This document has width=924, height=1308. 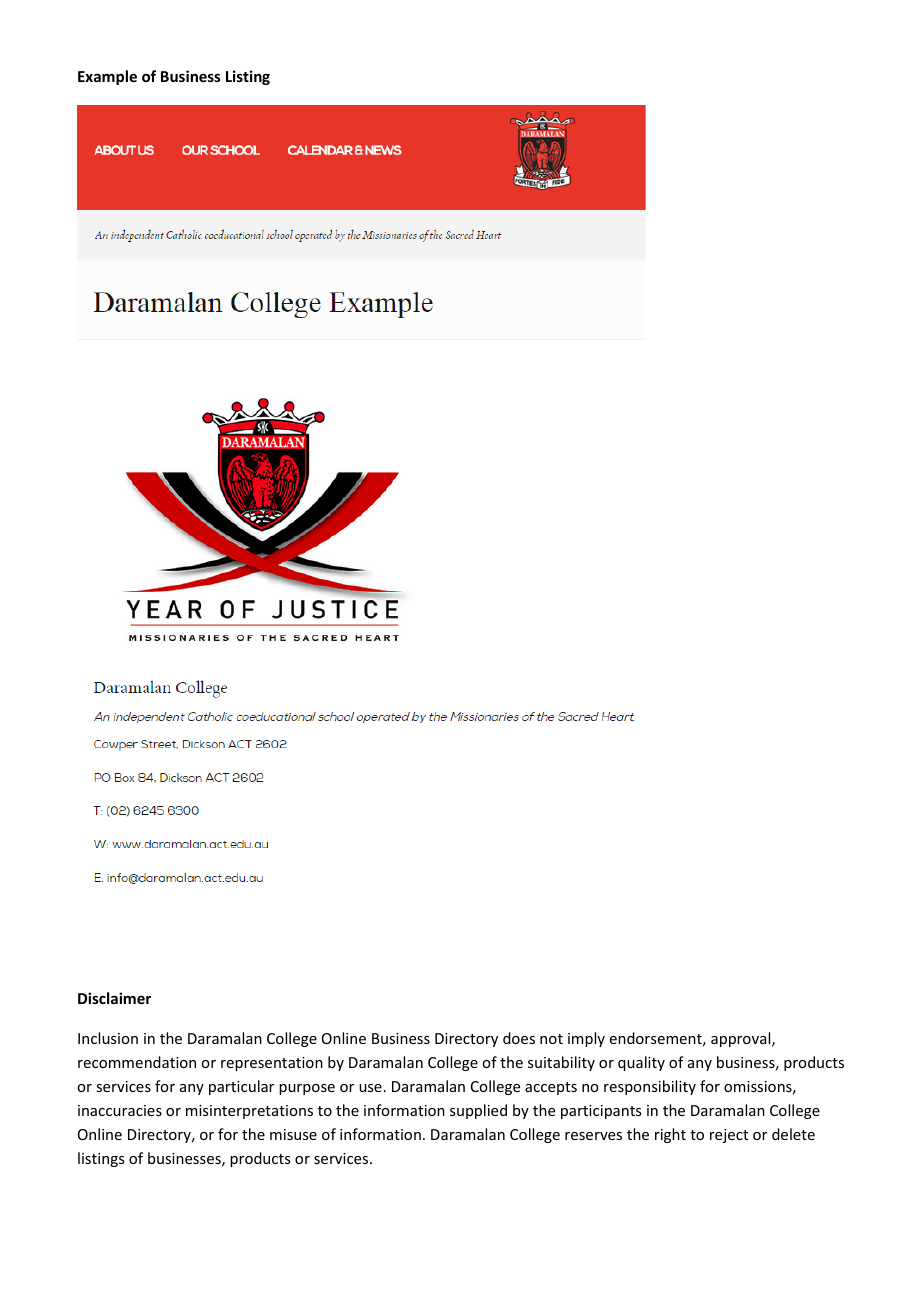 I want to click on imply, so click(x=586, y=1039).
